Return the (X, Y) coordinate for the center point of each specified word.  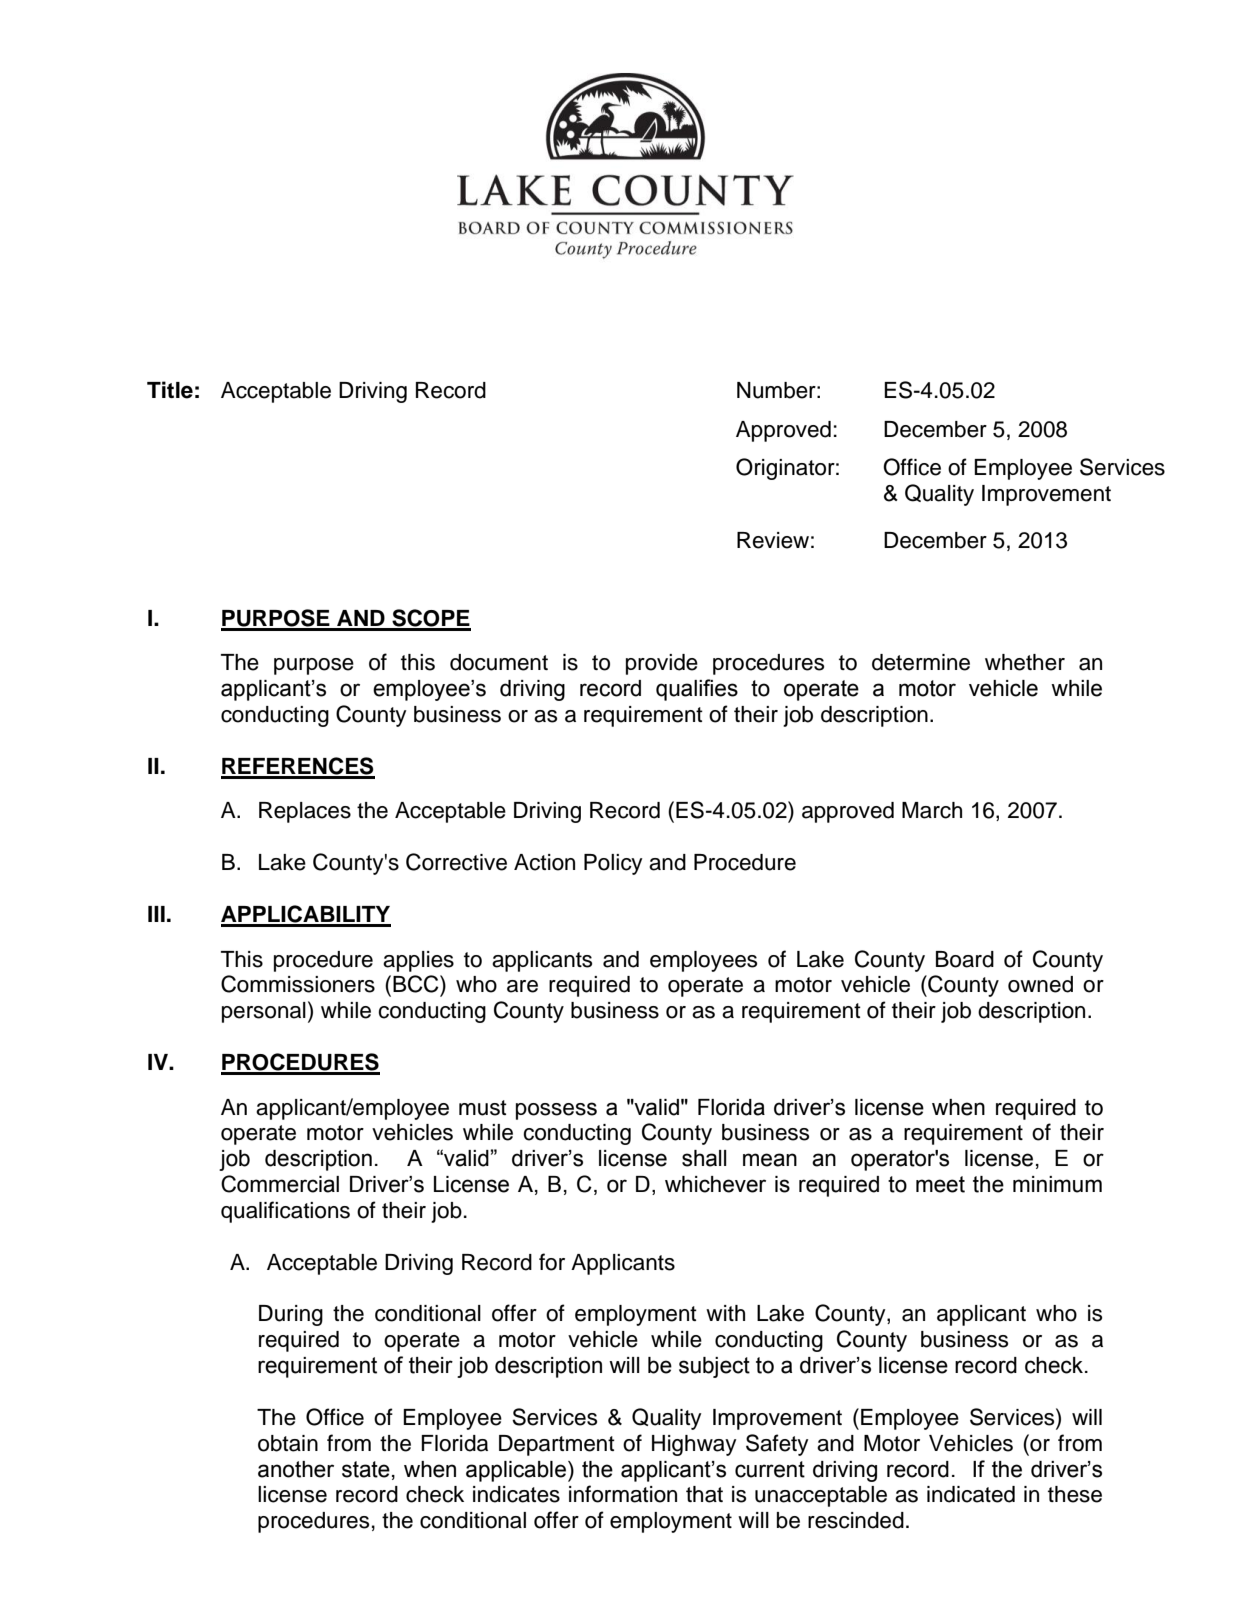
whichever (715, 1184)
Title (170, 390)
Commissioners (298, 984)
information (623, 1494)
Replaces (305, 812)
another (296, 1469)
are (522, 986)
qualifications (285, 1212)
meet (940, 1184)
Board (965, 959)
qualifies (697, 690)
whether (1025, 662)
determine (921, 662)
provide (662, 664)
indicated (971, 1494)
